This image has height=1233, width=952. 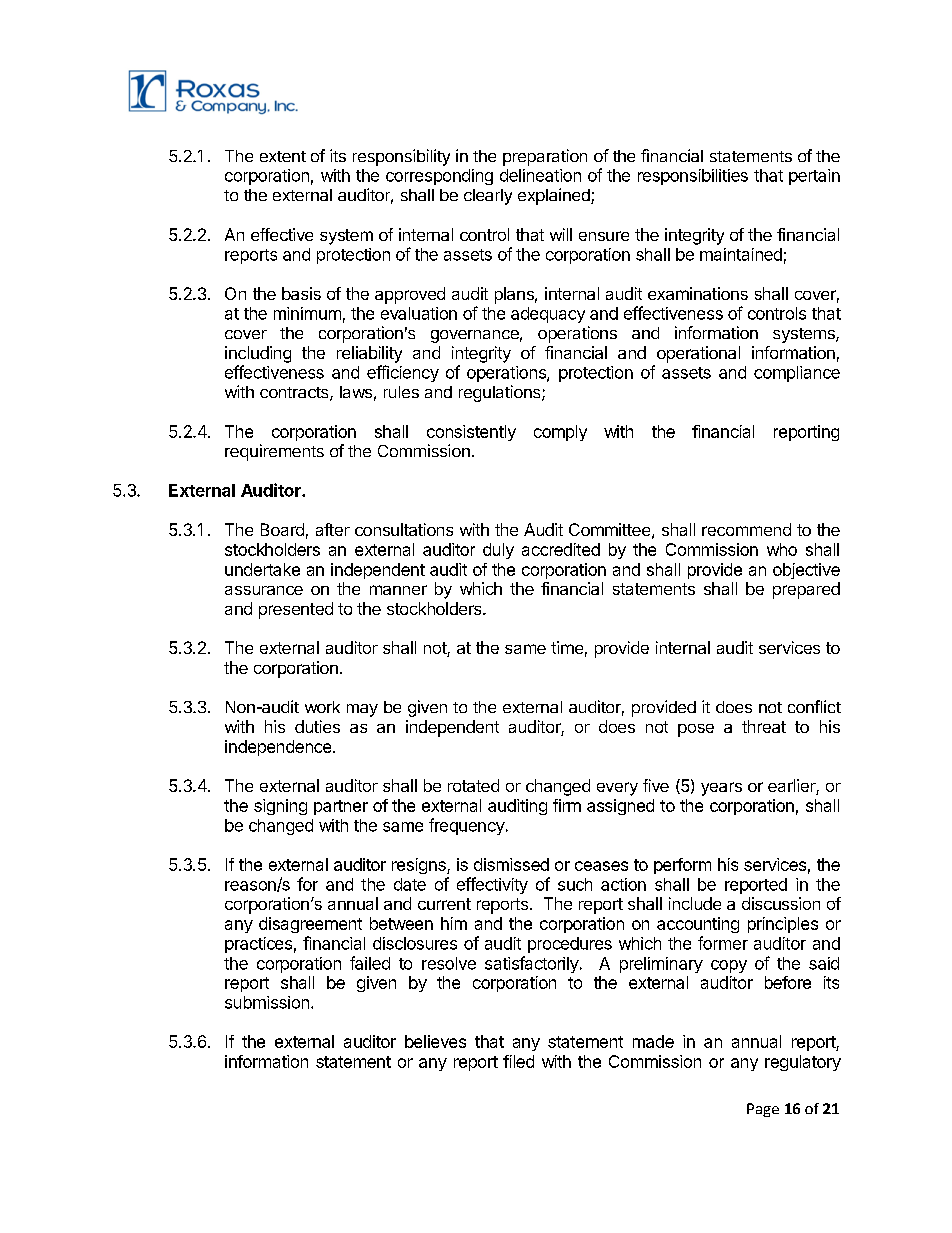 What do you see at coordinates (567, 647) in the image?
I see `time` at bounding box center [567, 647].
